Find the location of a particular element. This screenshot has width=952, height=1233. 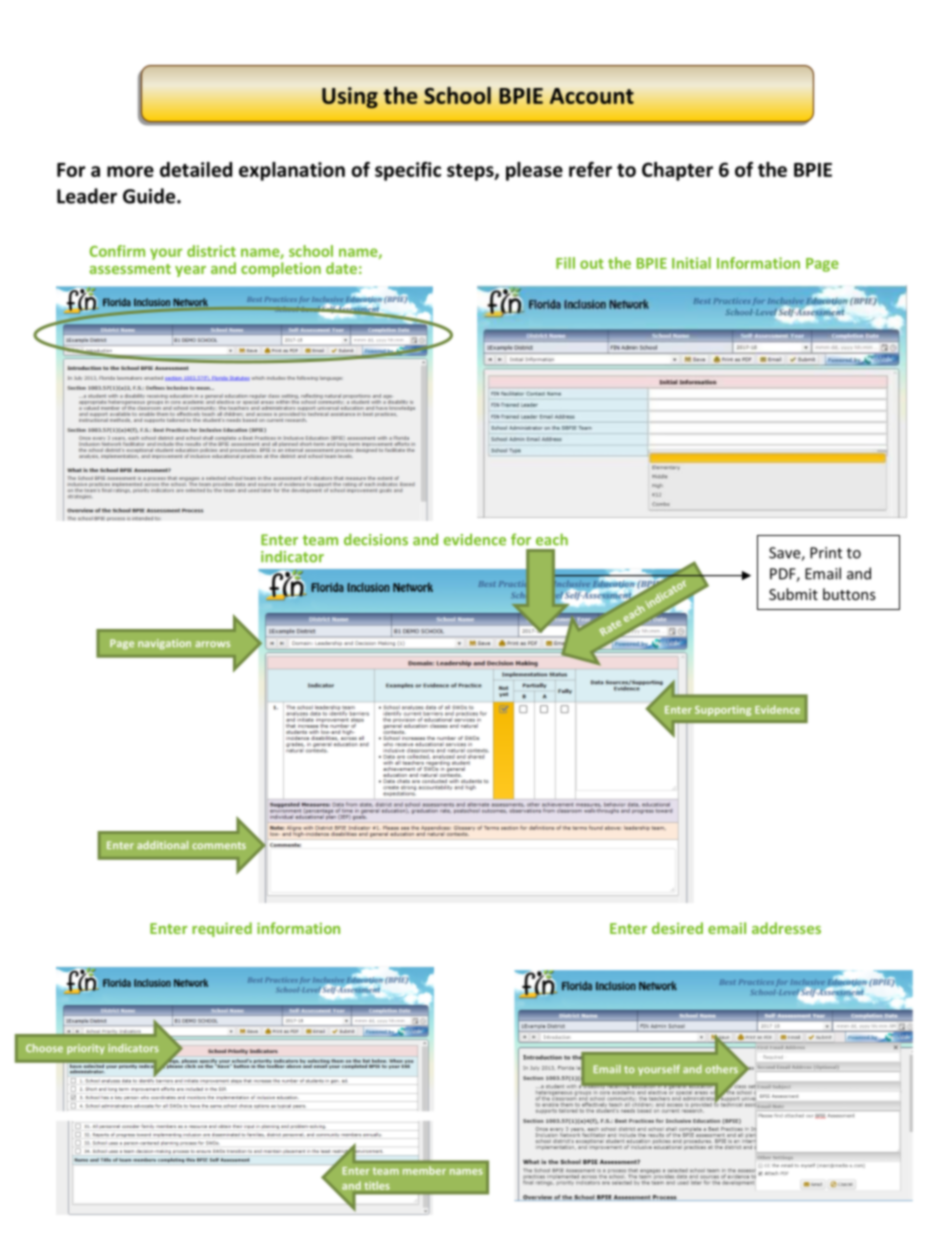

additional is located at coordinates (162, 845).
